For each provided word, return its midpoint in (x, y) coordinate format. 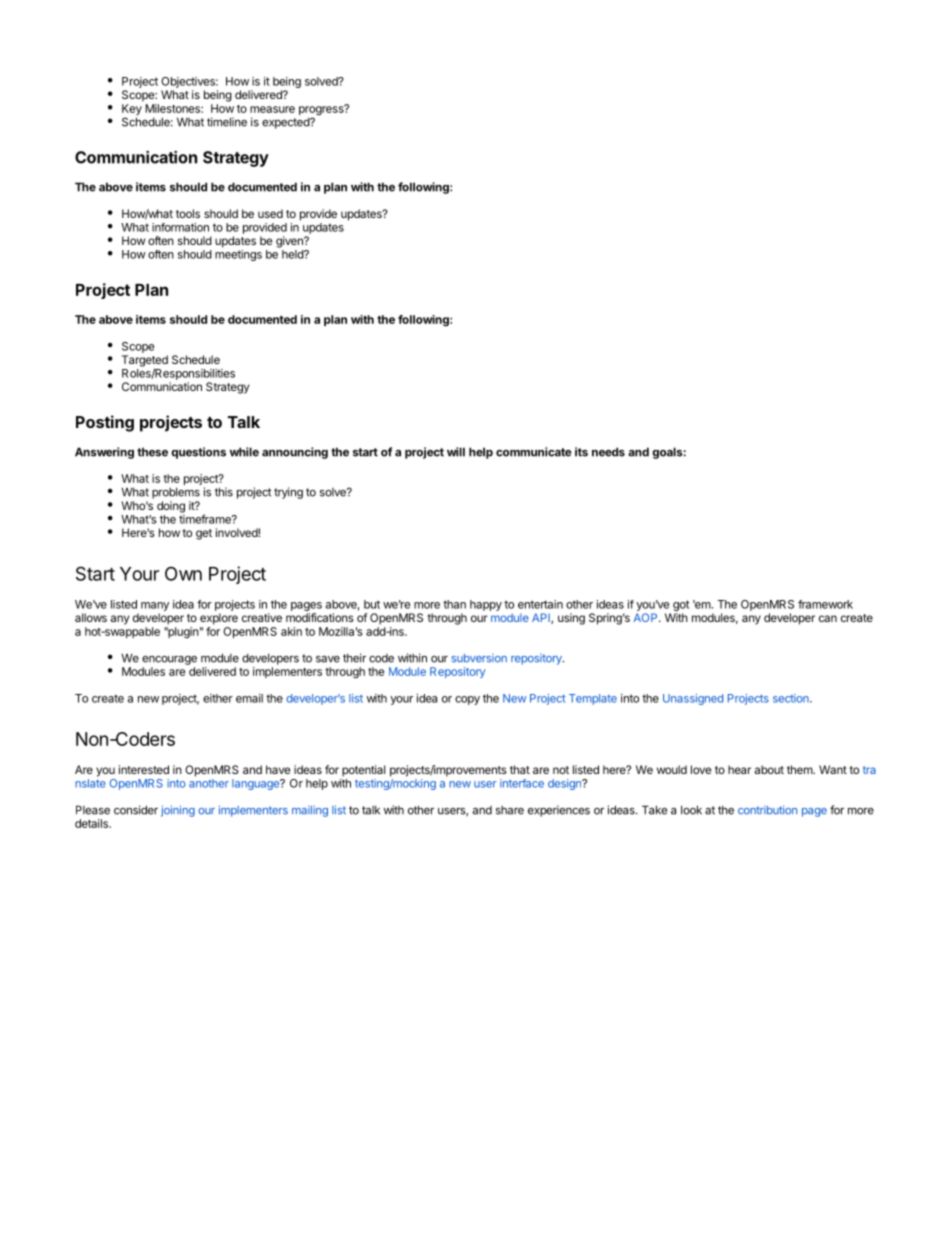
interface (522, 783)
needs (608, 452)
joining (178, 811)
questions (198, 453)
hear (739, 769)
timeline (227, 122)
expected (286, 123)
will (456, 452)
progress (322, 111)
